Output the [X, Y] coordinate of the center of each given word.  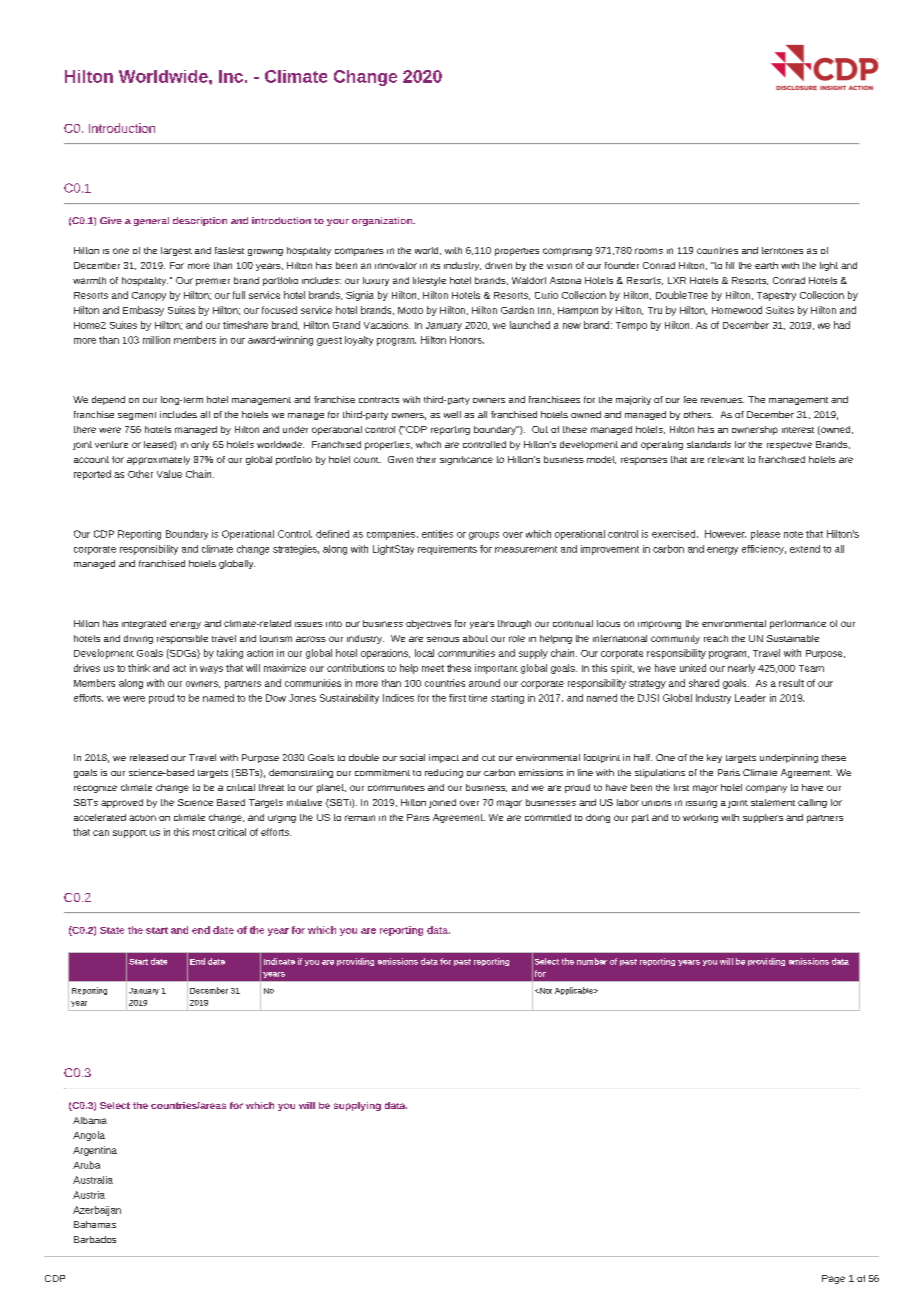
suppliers [763, 818]
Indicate [279, 961]
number [592, 961]
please [765, 535]
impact [444, 758]
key [714, 758]
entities [437, 534]
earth [766, 265]
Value [169, 474]
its [435, 266]
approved [122, 803]
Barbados [95, 1239]
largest [176, 251]
